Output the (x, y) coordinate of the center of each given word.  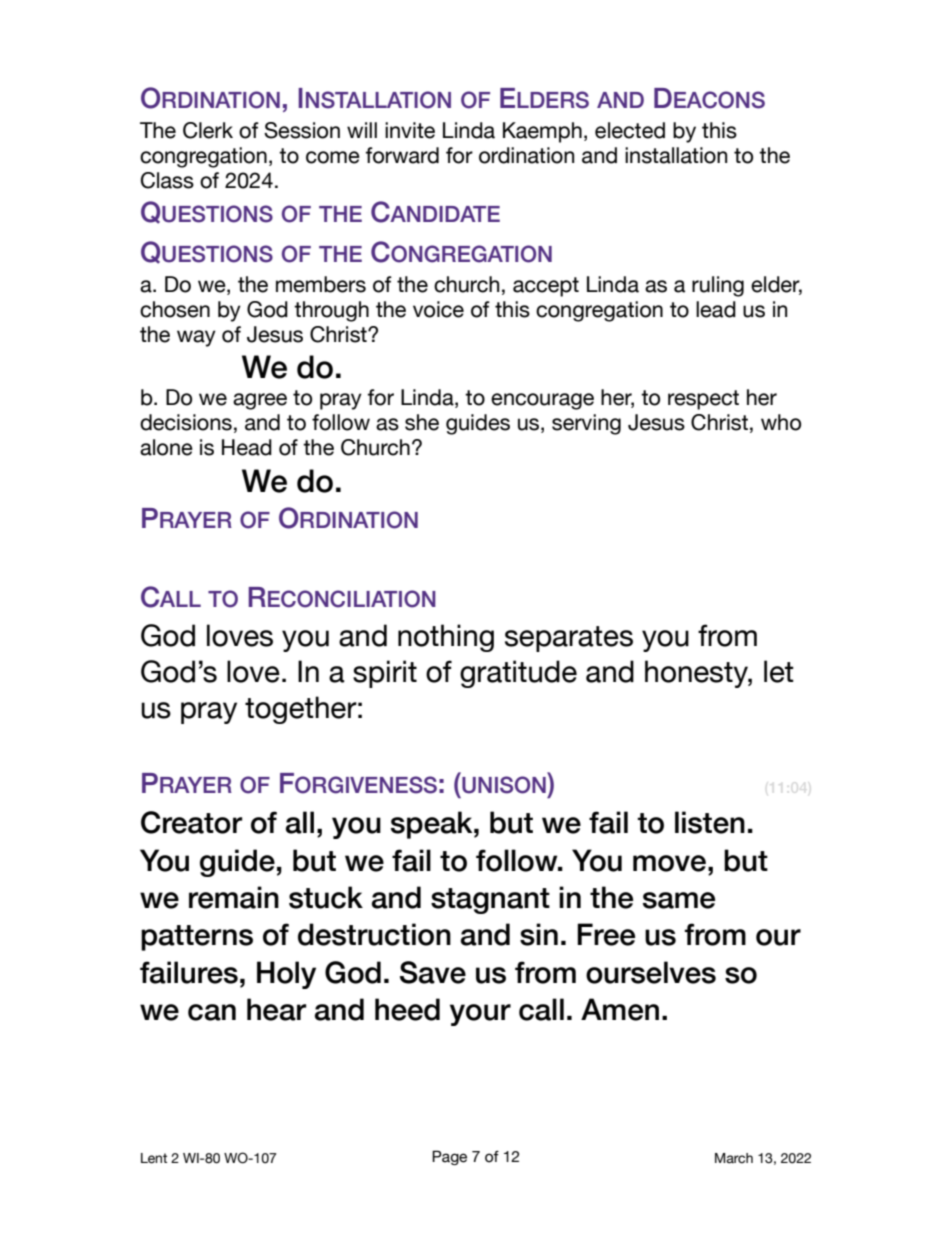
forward (402, 155)
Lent (154, 1158)
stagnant (490, 901)
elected (630, 130)
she (422, 422)
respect (703, 400)
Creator (192, 822)
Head (247, 447)
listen (710, 822)
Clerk (208, 130)
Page (449, 1157)
